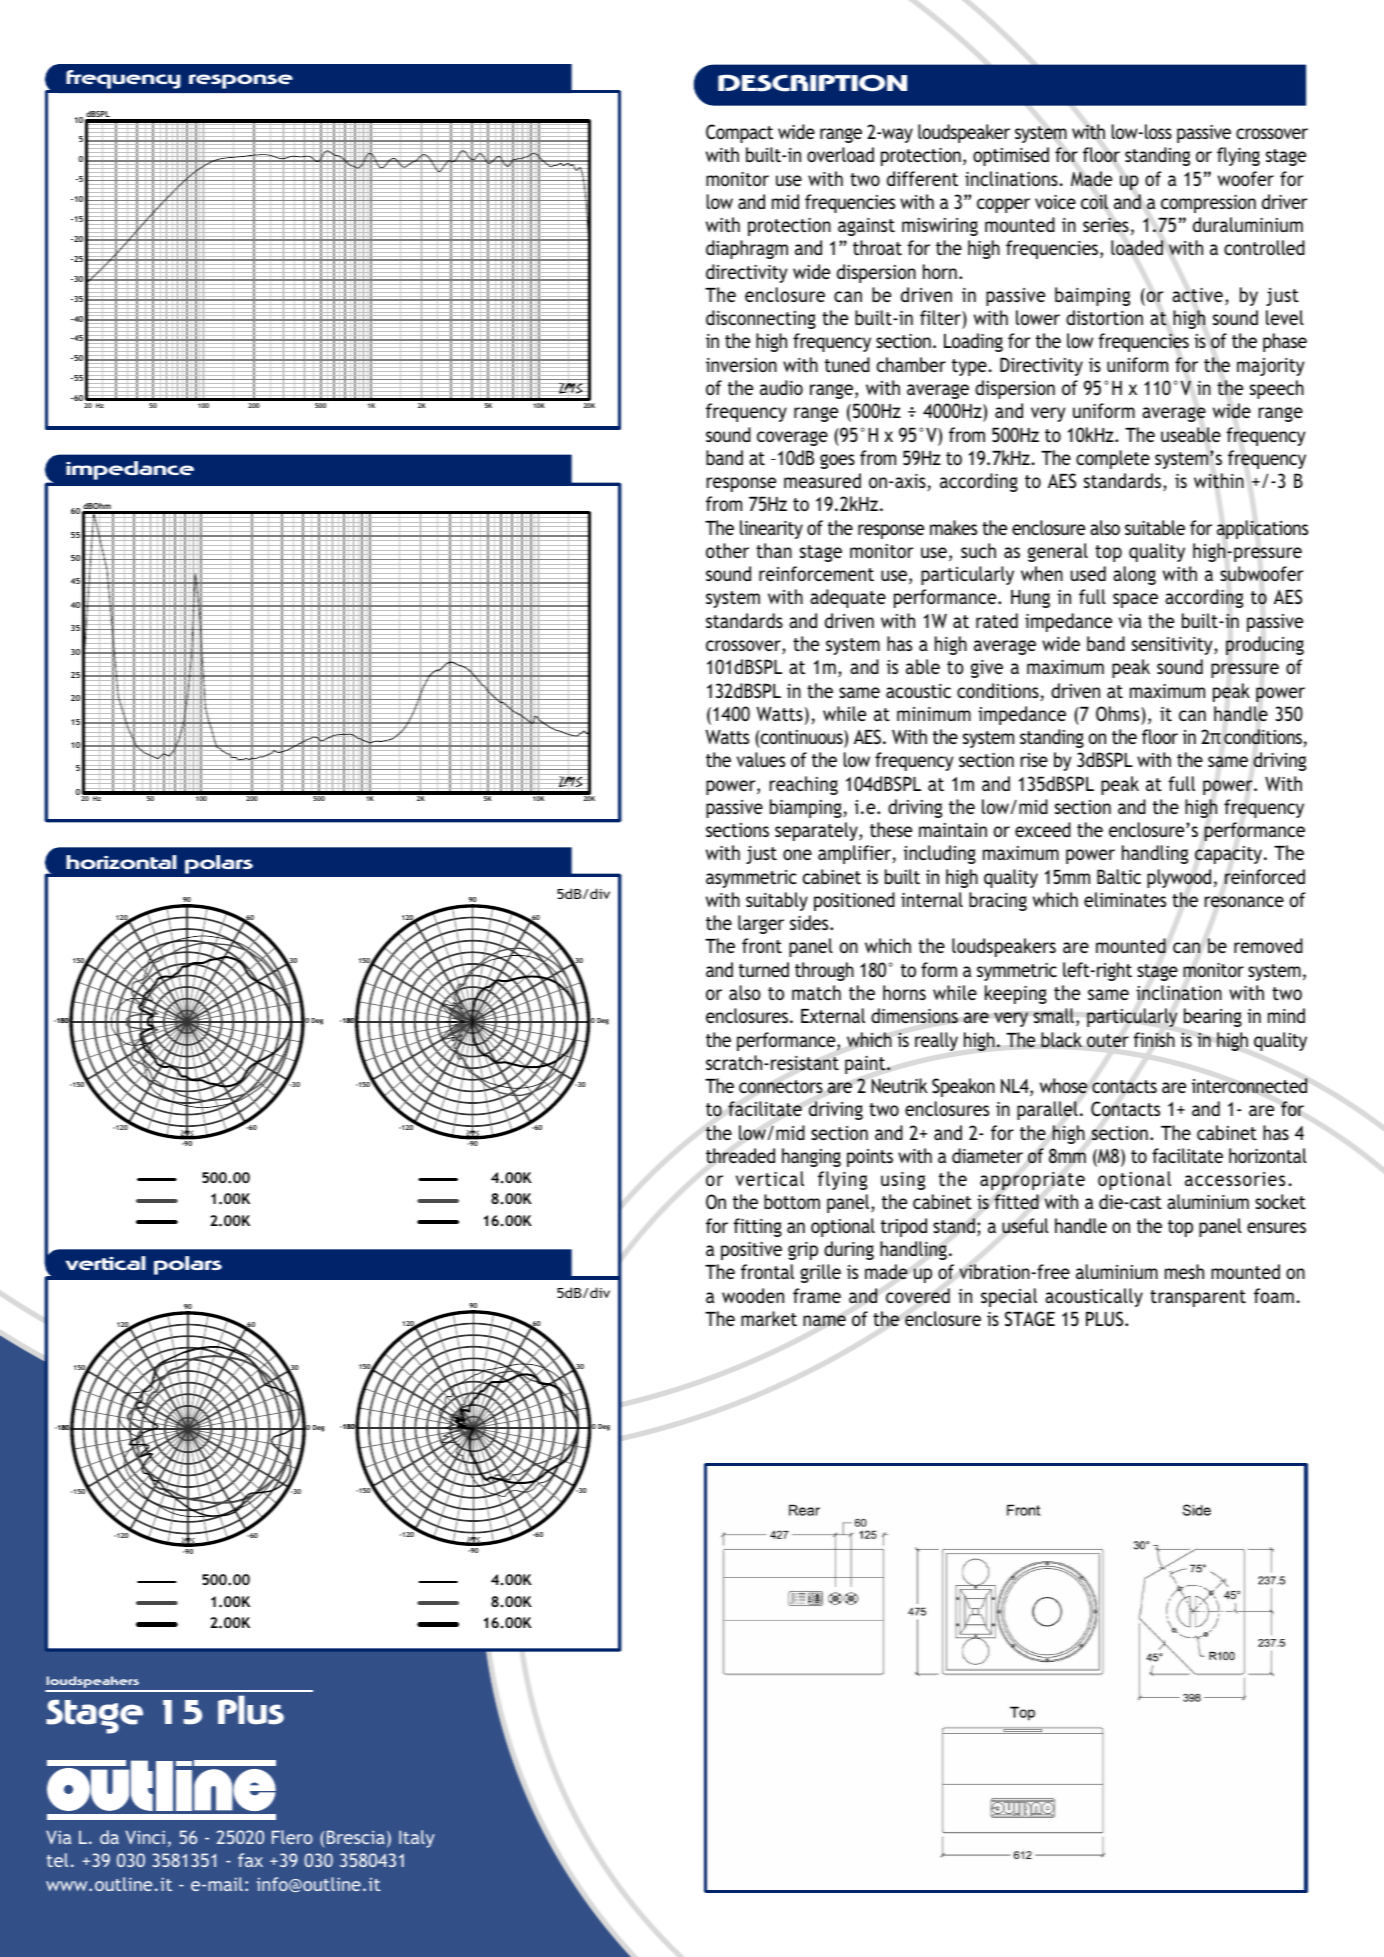 The width and height of the document is (1384, 1957). What do you see at coordinates (1094, 202) in the document?
I see `coil` at bounding box center [1094, 202].
